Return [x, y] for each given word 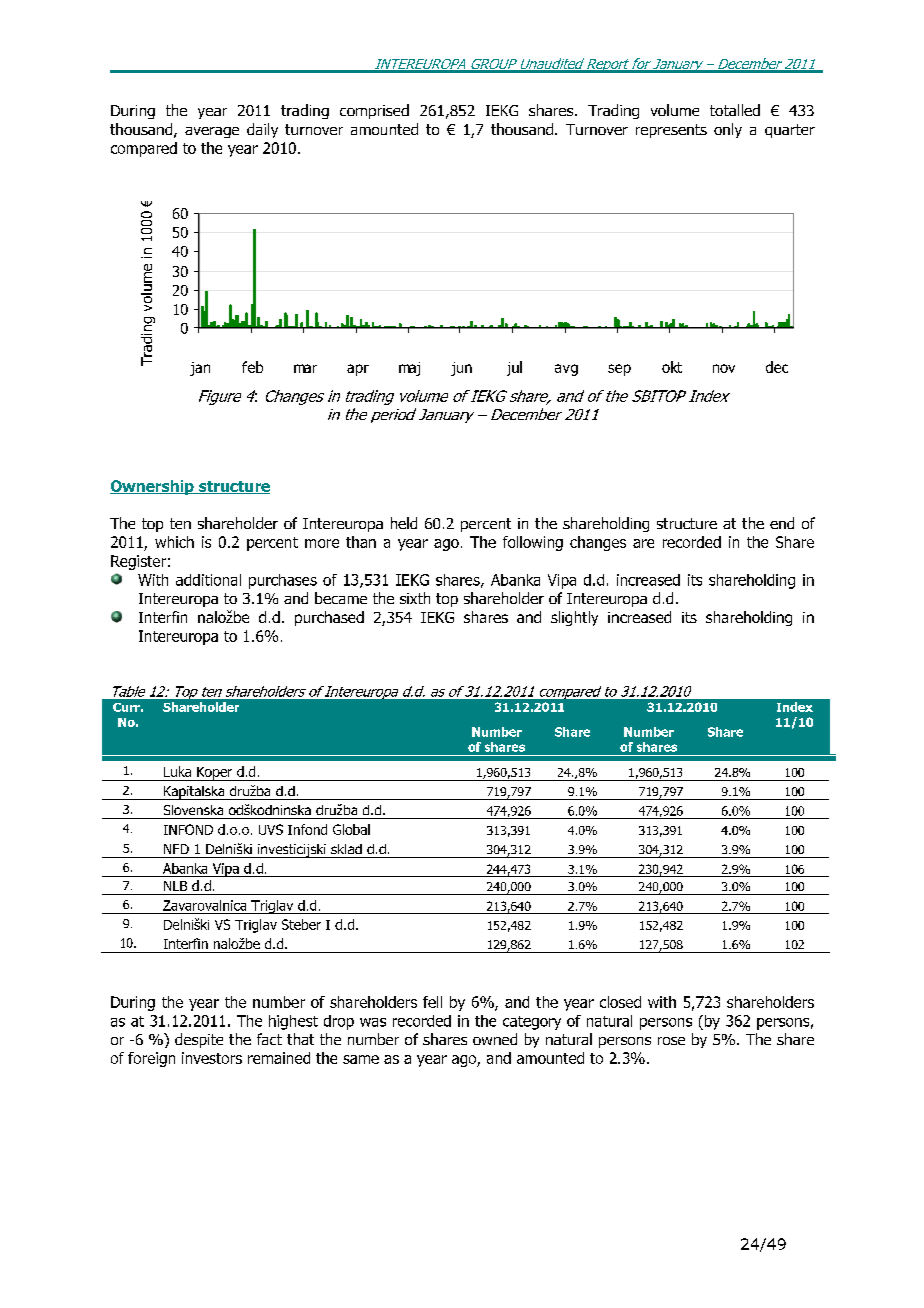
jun [461, 369]
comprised [374, 111]
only [728, 130]
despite [199, 1040]
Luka [177, 771]
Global [351, 829]
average [212, 132]
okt [672, 367]
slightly [574, 618]
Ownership [153, 487]
